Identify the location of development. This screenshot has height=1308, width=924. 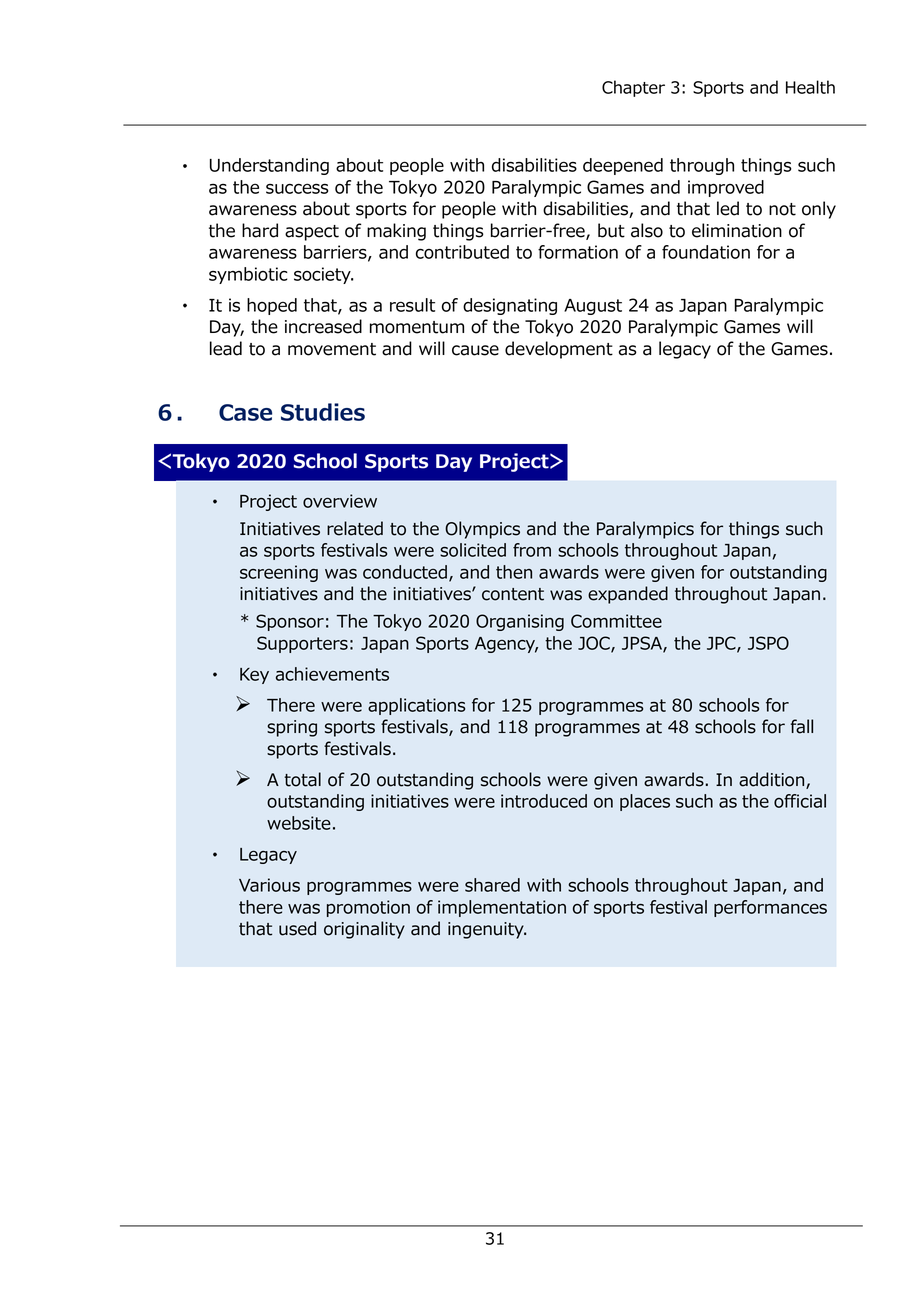
(559, 350).
